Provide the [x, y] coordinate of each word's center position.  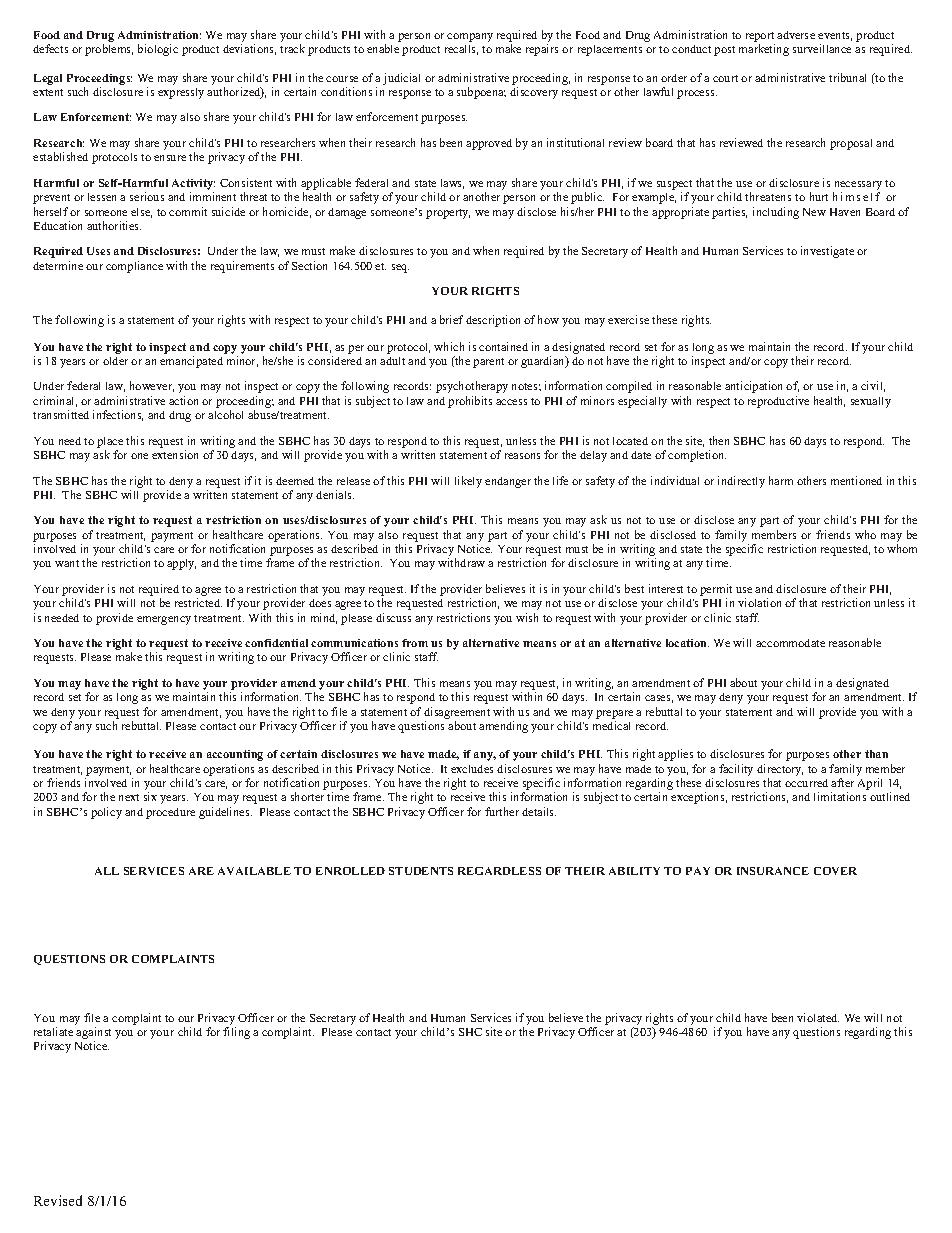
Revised [58, 1200]
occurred [806, 783]
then [719, 440]
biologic [158, 50]
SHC [470, 1032]
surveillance [822, 48]
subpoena [481, 93]
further [502, 811]
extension [175, 454]
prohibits [470, 402]
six [150, 796]
